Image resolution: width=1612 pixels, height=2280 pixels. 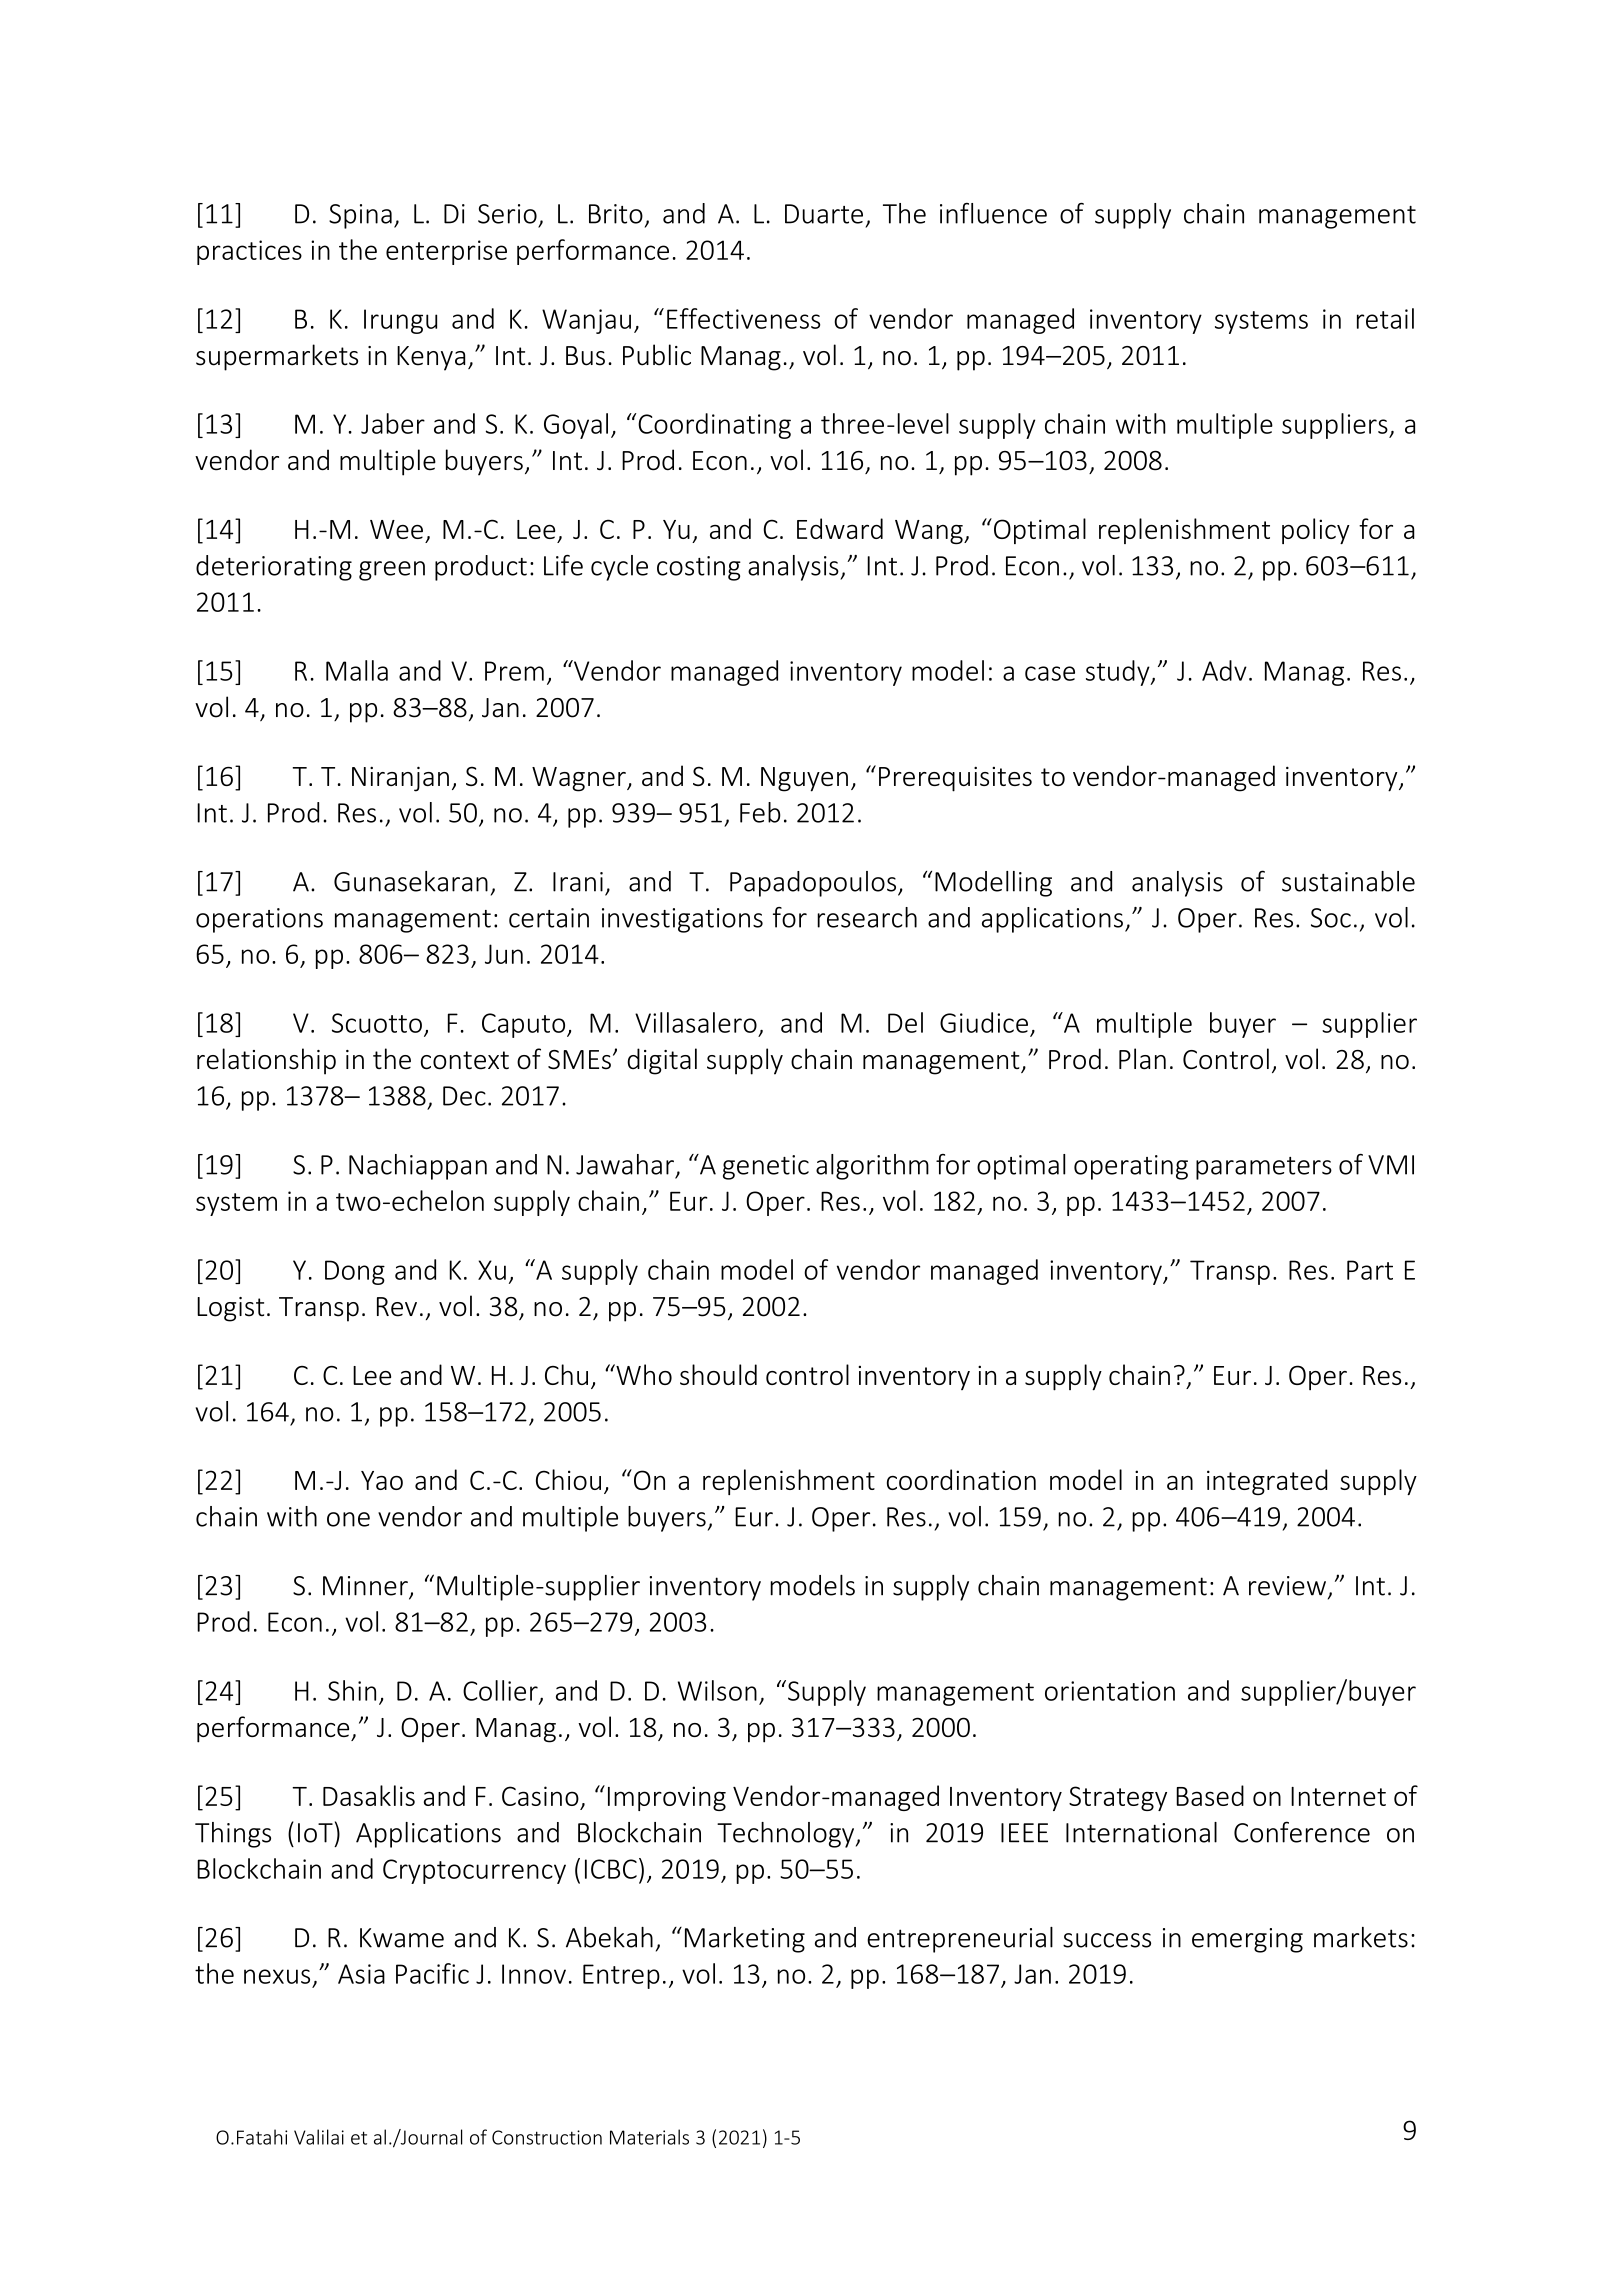 What do you see at coordinates (360, 216) in the image?
I see `Spina` at bounding box center [360, 216].
